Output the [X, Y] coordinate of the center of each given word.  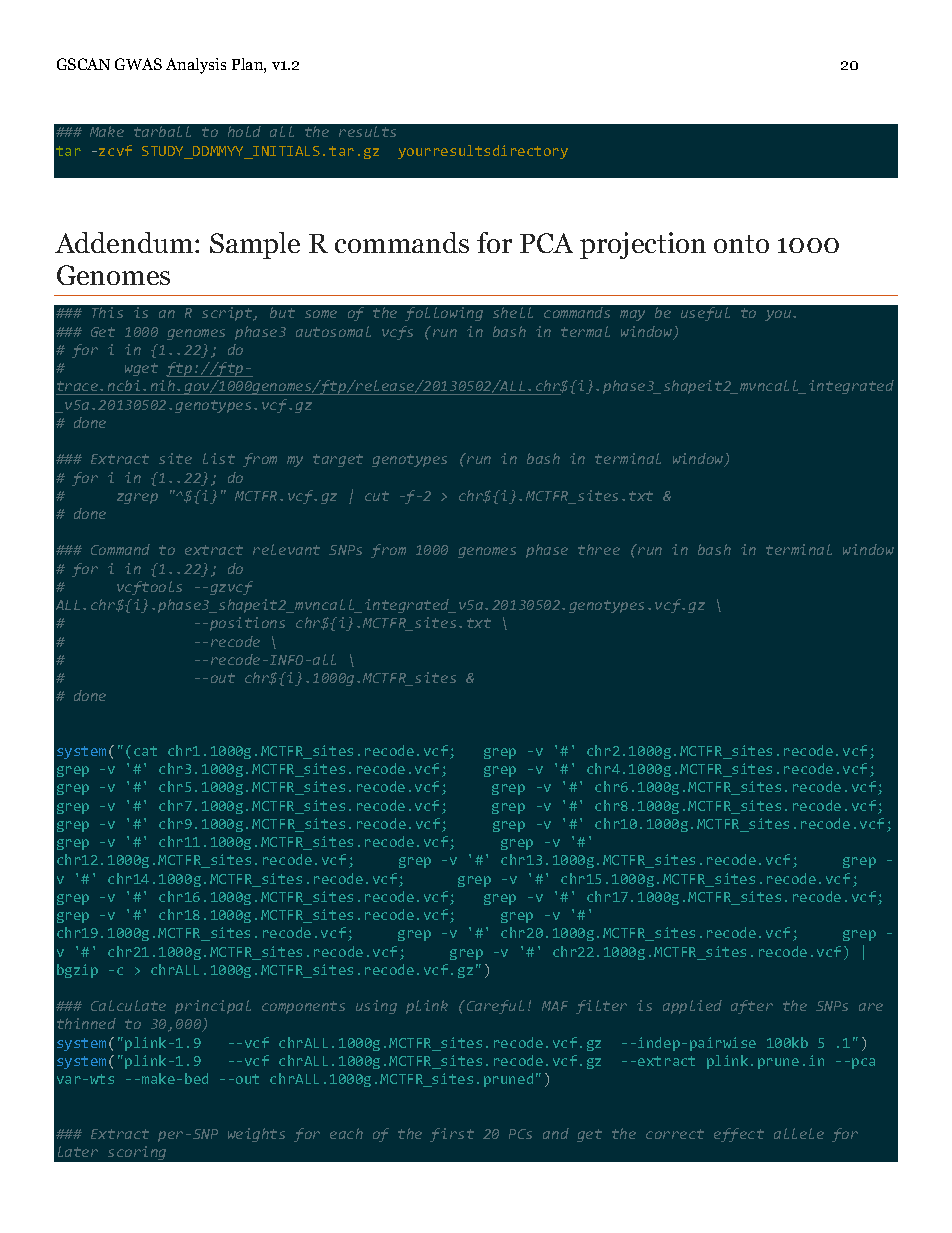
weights [256, 1135]
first [452, 1135]
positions [247, 624]
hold [244, 131]
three [599, 549]
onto [741, 244]
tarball [162, 131]
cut [377, 496]
